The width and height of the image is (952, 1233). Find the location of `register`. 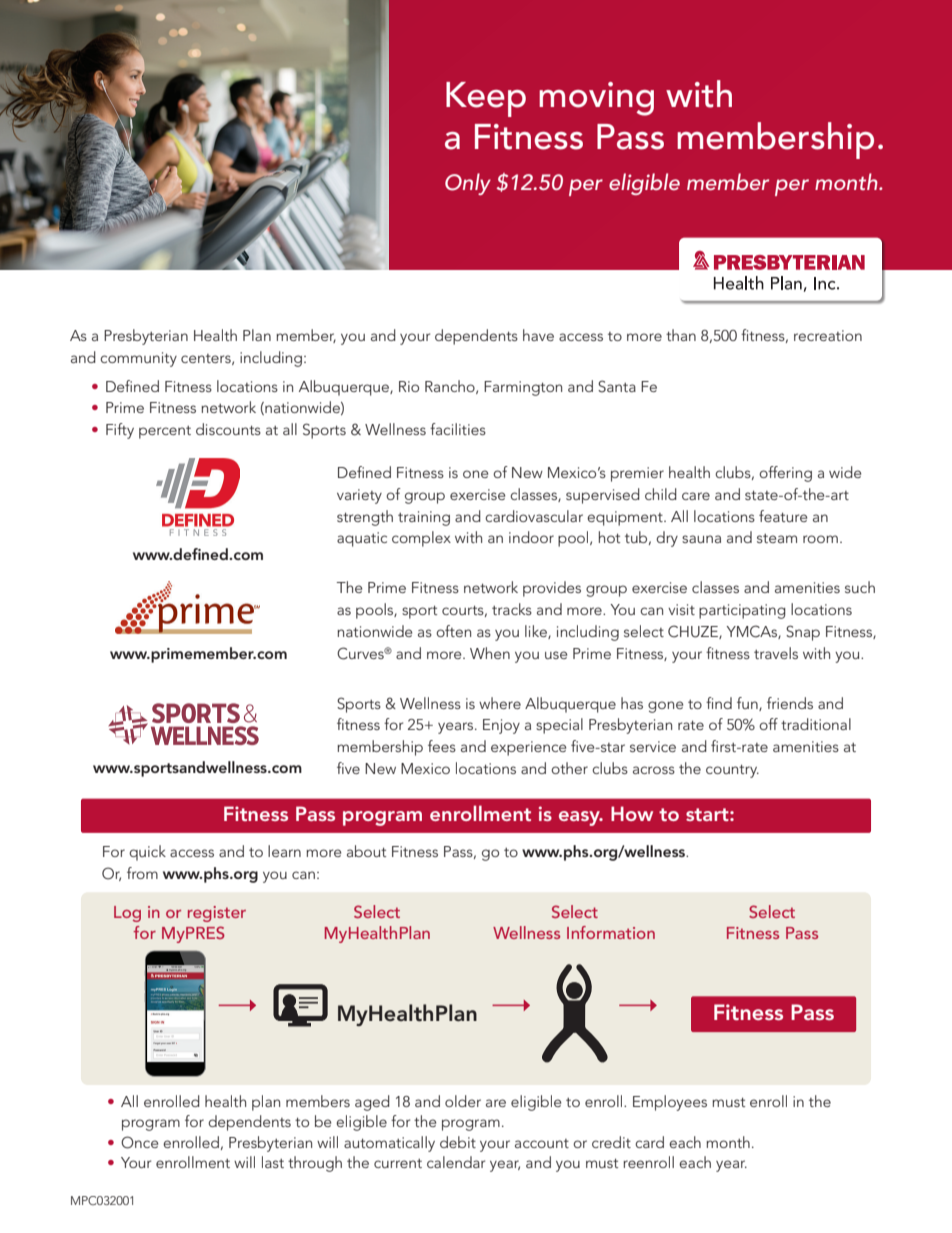

register is located at coordinates (217, 914).
